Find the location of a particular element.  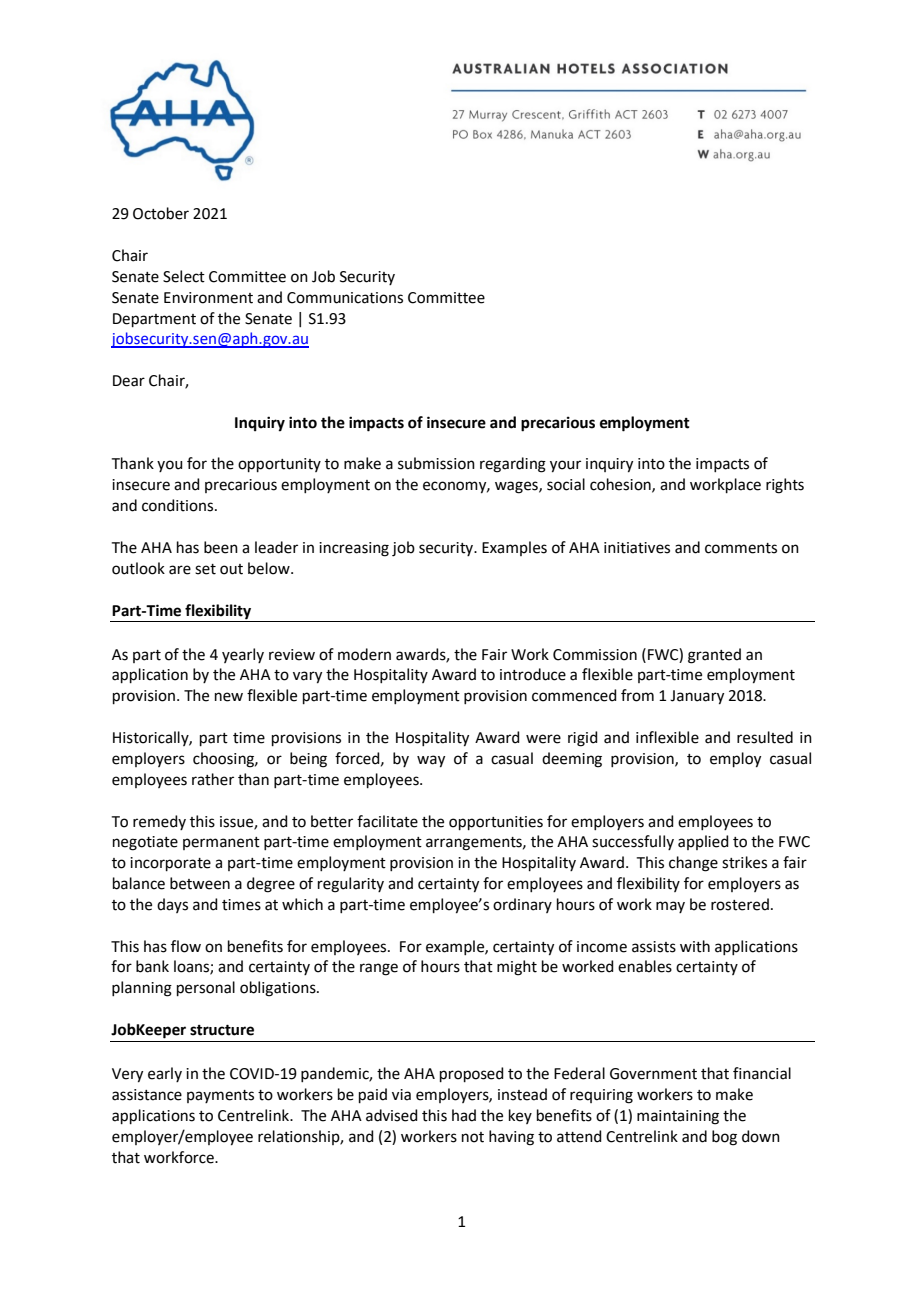

Select is located at coordinates (184, 276).
